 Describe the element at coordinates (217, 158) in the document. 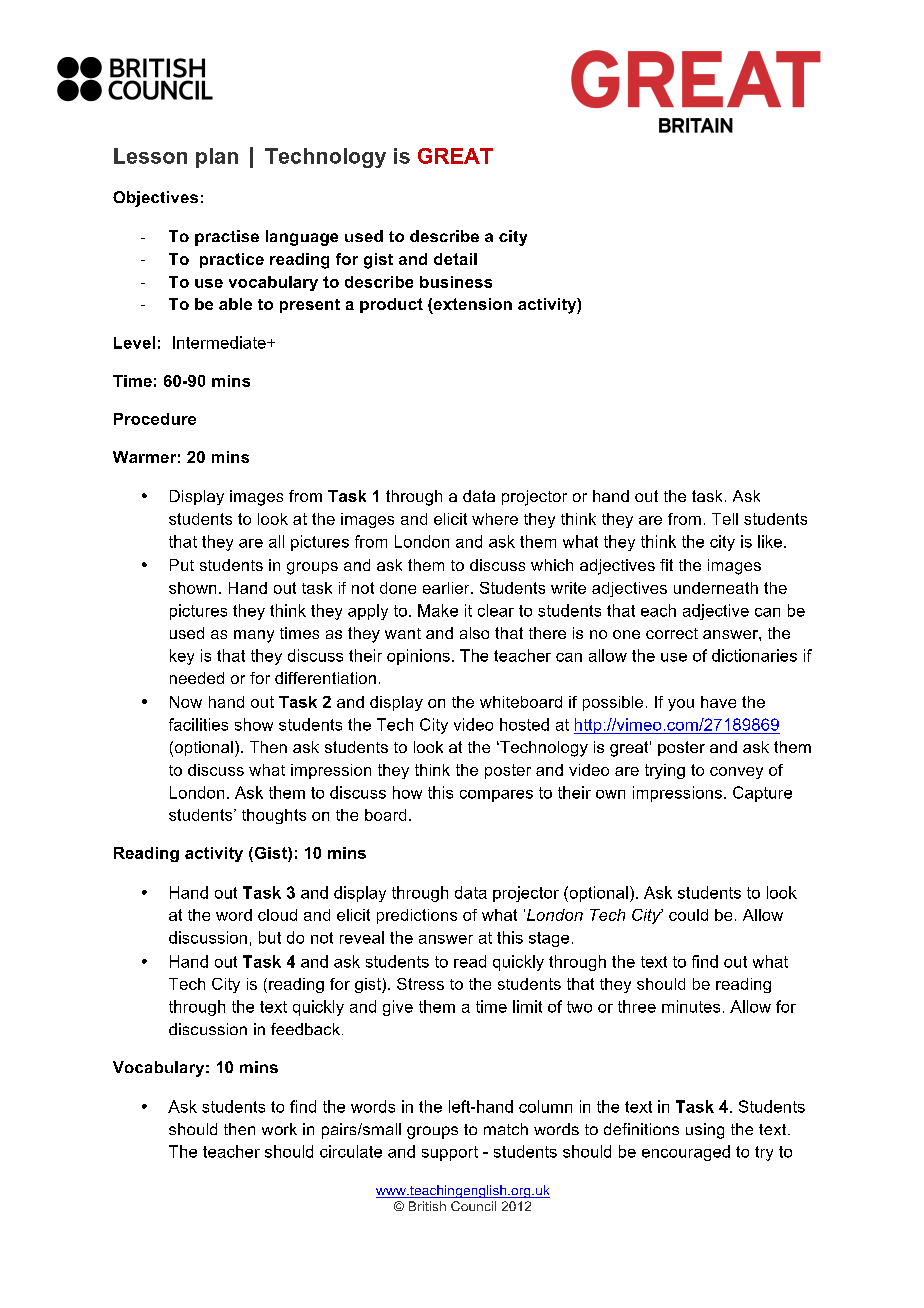

I see `plan` at that location.
